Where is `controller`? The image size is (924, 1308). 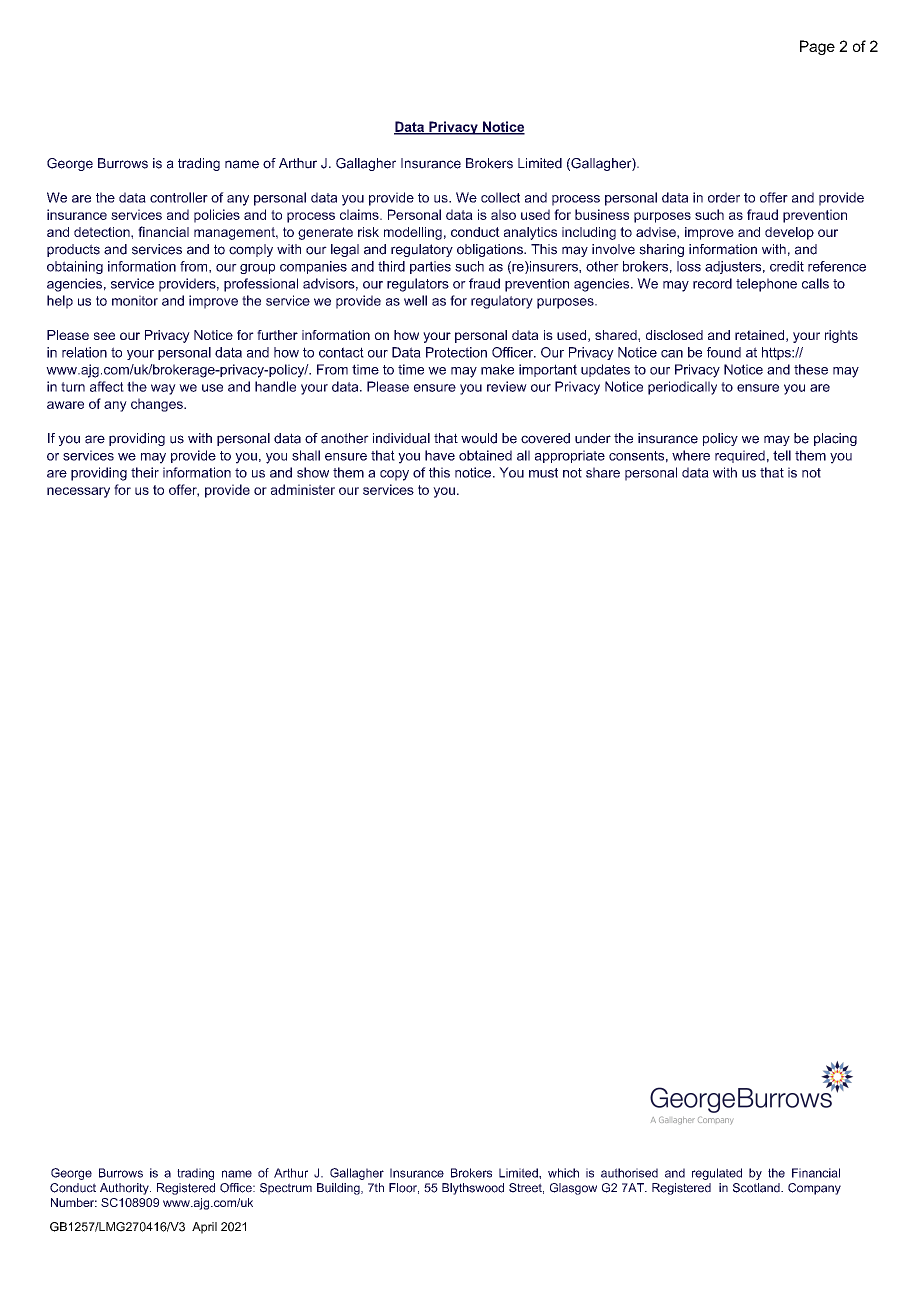
controller is located at coordinates (179, 197).
